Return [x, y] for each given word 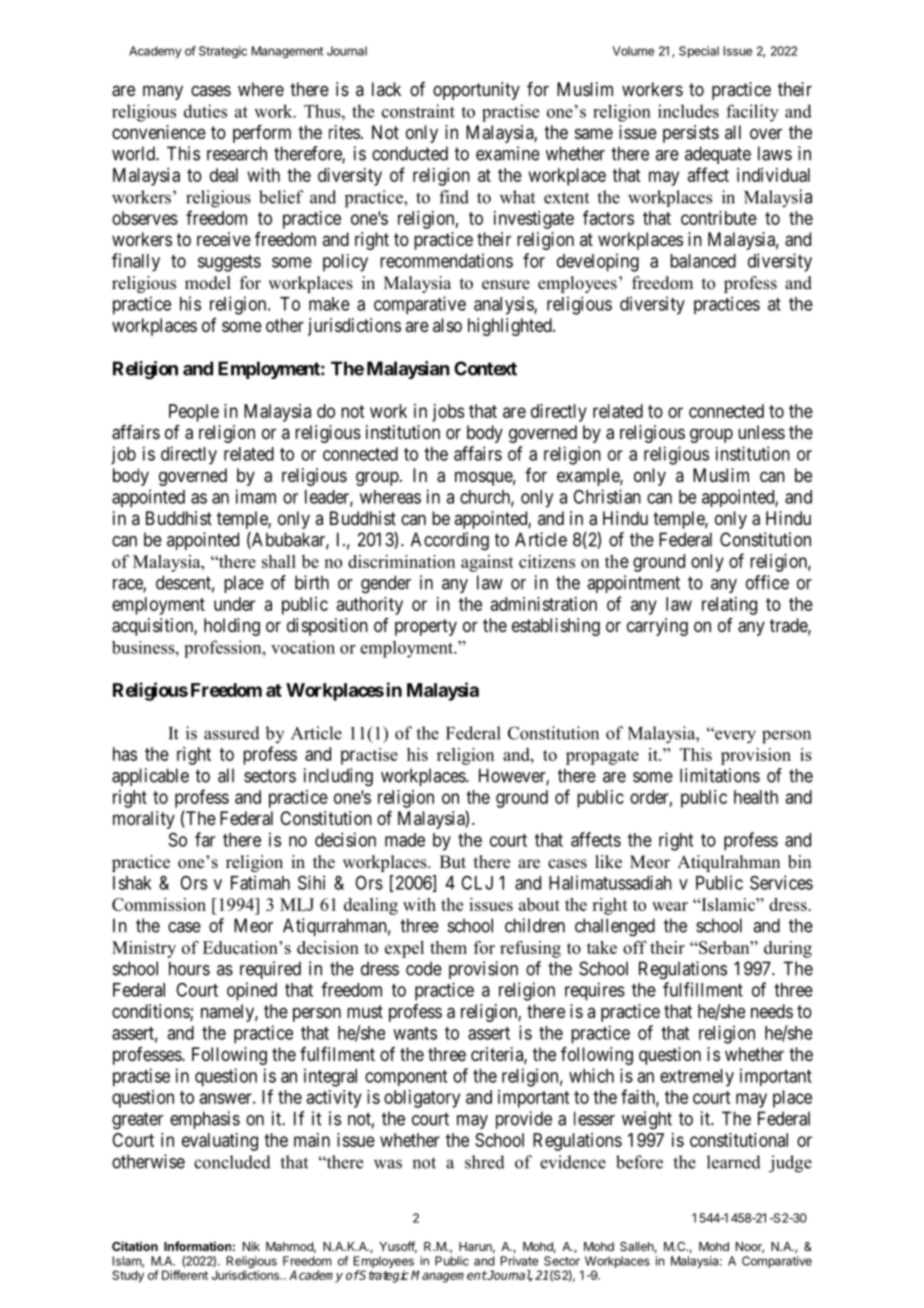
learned [734, 1162]
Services [781, 882]
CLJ [477, 883]
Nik [251, 1246]
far [205, 839]
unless [761, 432]
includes [688, 111]
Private [519, 1261]
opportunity [476, 91]
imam [256, 496]
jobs [448, 413]
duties [205, 111]
